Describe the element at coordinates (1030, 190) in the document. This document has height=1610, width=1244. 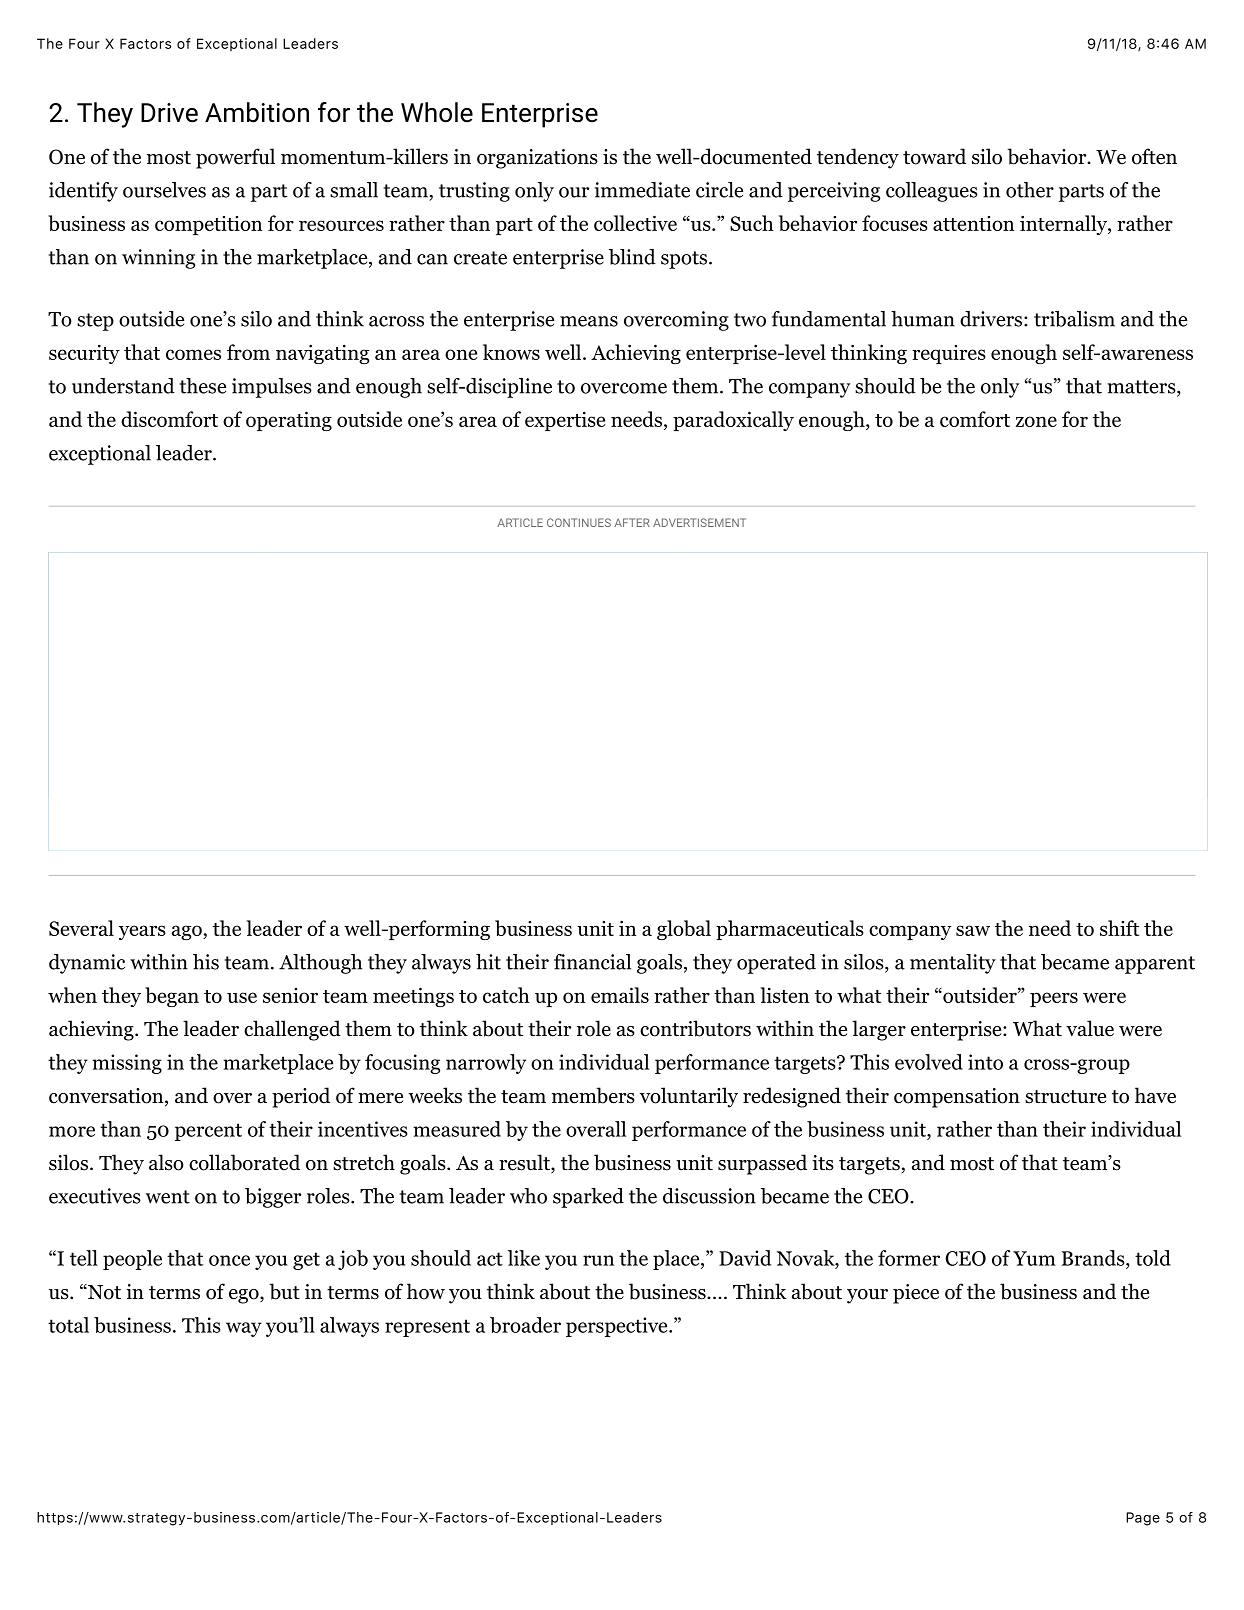
I see `other` at that location.
